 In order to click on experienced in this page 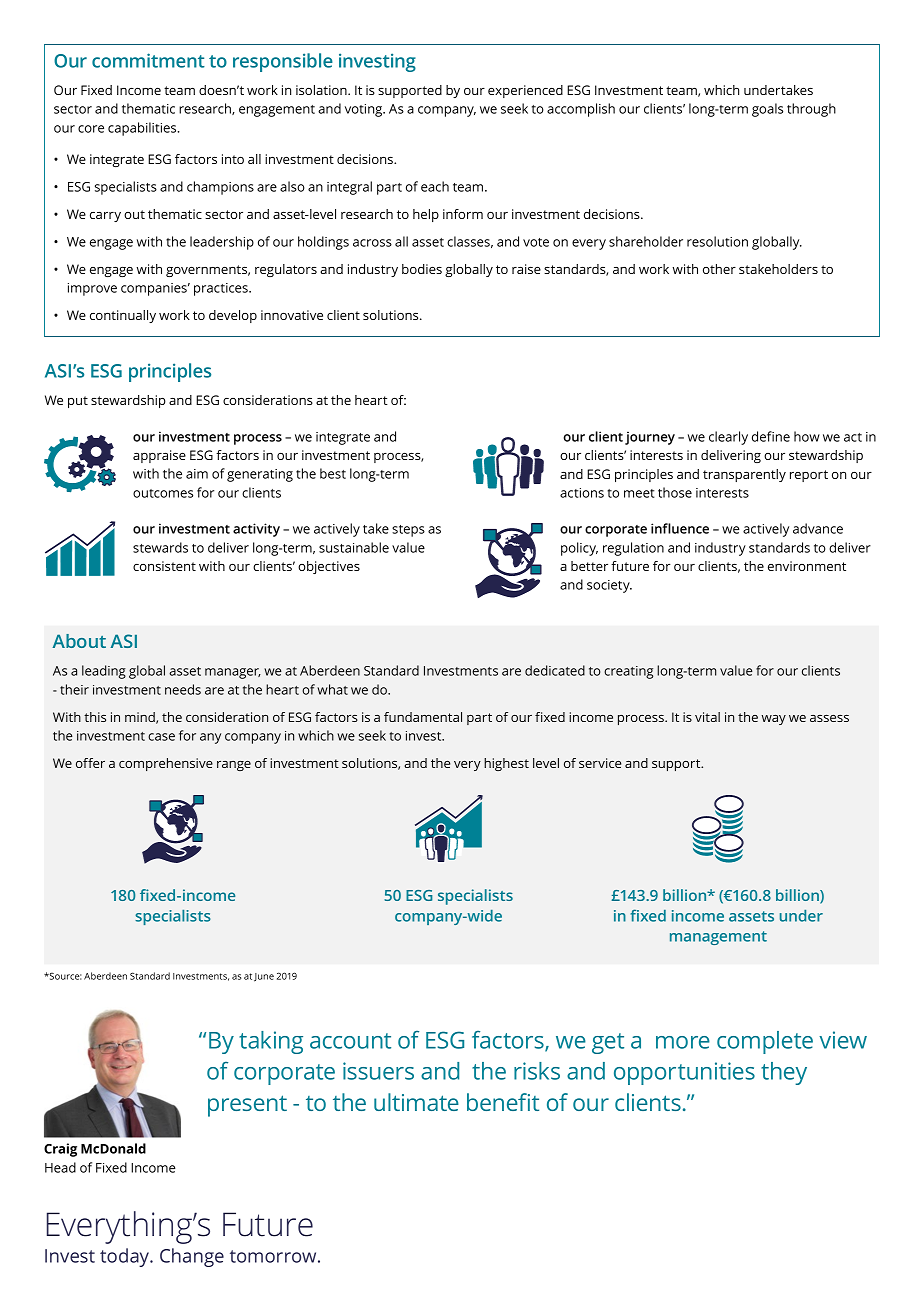, I will do `click(525, 91)`.
